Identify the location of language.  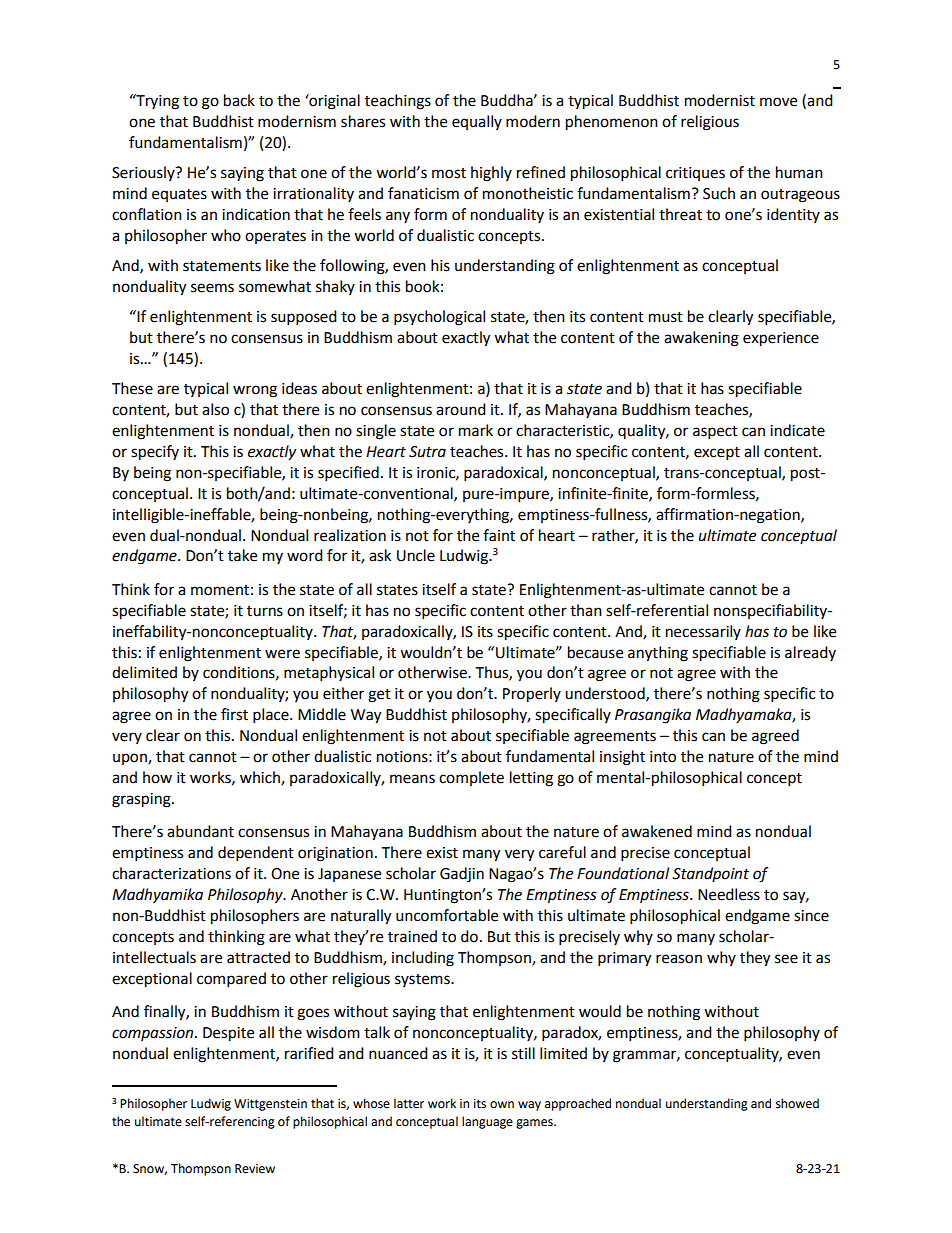
(487, 1122).
